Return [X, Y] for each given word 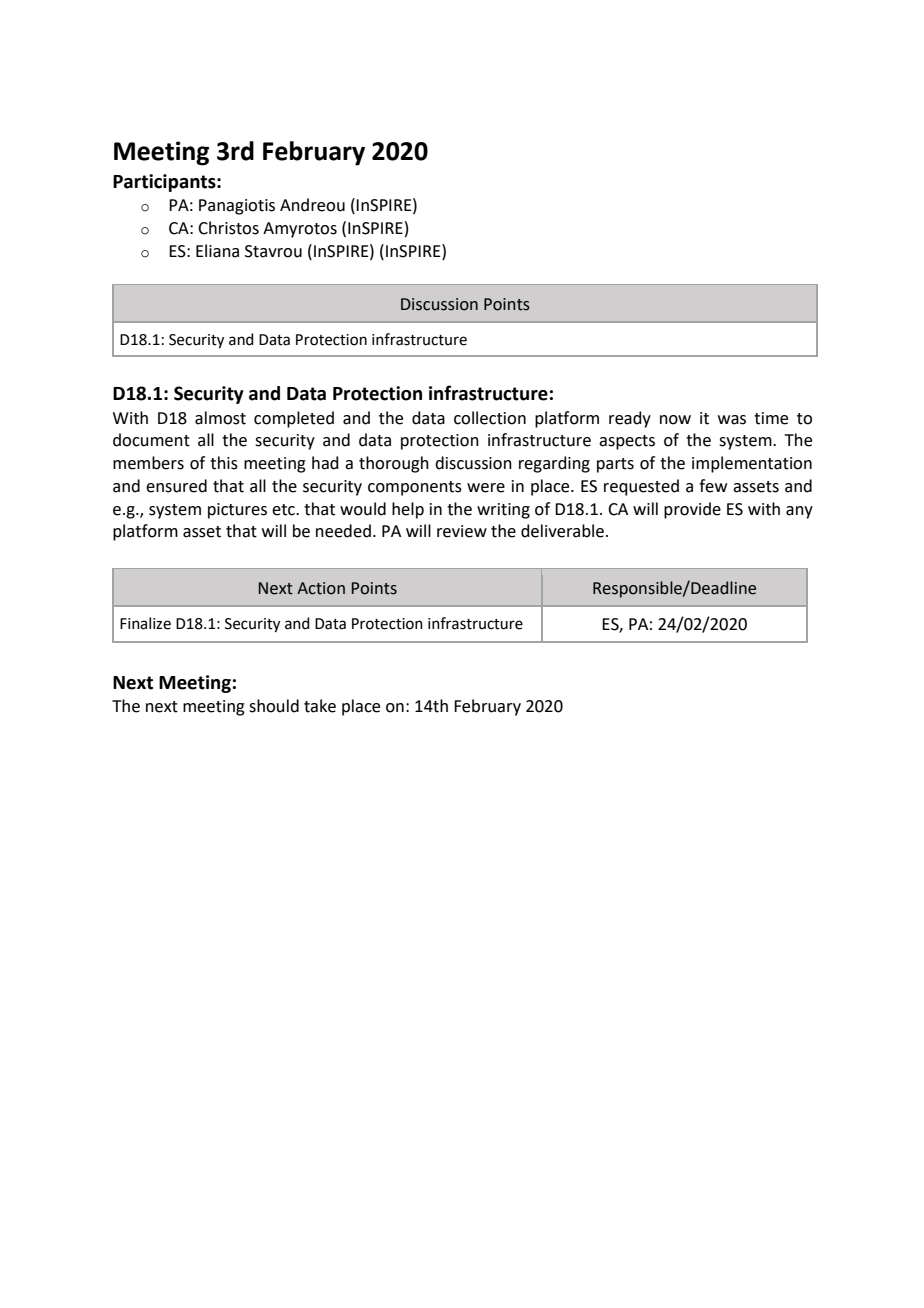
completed [294, 419]
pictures [237, 511]
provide [692, 510]
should [274, 706]
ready [630, 419]
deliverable [562, 531]
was [732, 420]
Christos [228, 228]
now [675, 420]
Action [321, 588]
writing [503, 511]
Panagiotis [237, 207]
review [462, 531]
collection [490, 418]
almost [220, 418]
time [771, 418]
